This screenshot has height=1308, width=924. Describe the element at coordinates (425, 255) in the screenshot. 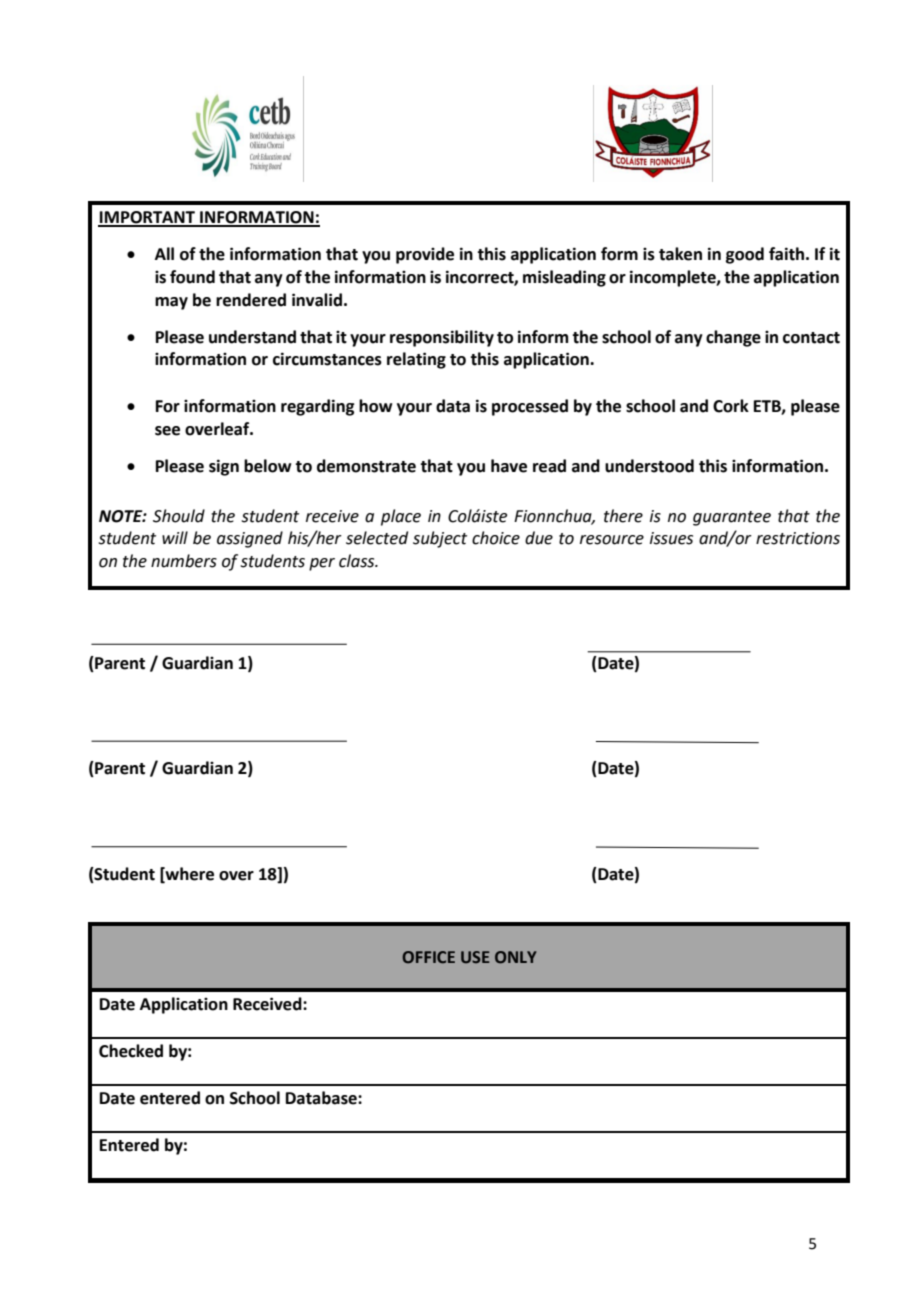

I see `provide` at that location.
